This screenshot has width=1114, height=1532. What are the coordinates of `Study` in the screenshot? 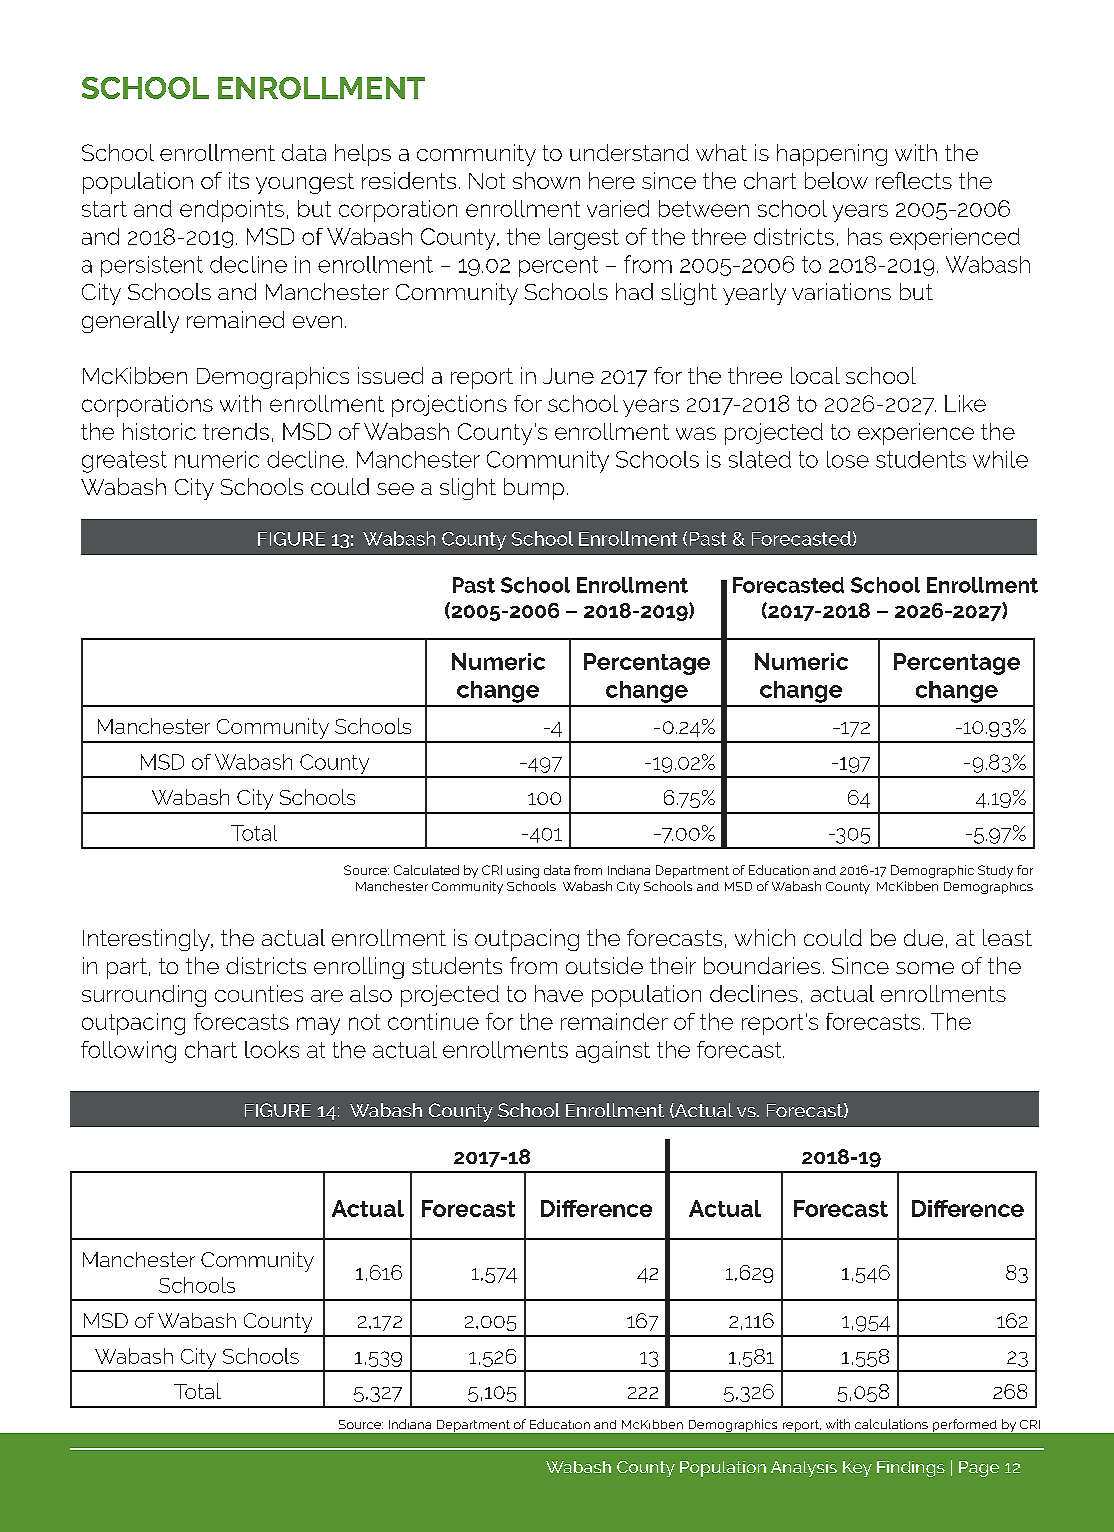 It's located at (995, 871).
